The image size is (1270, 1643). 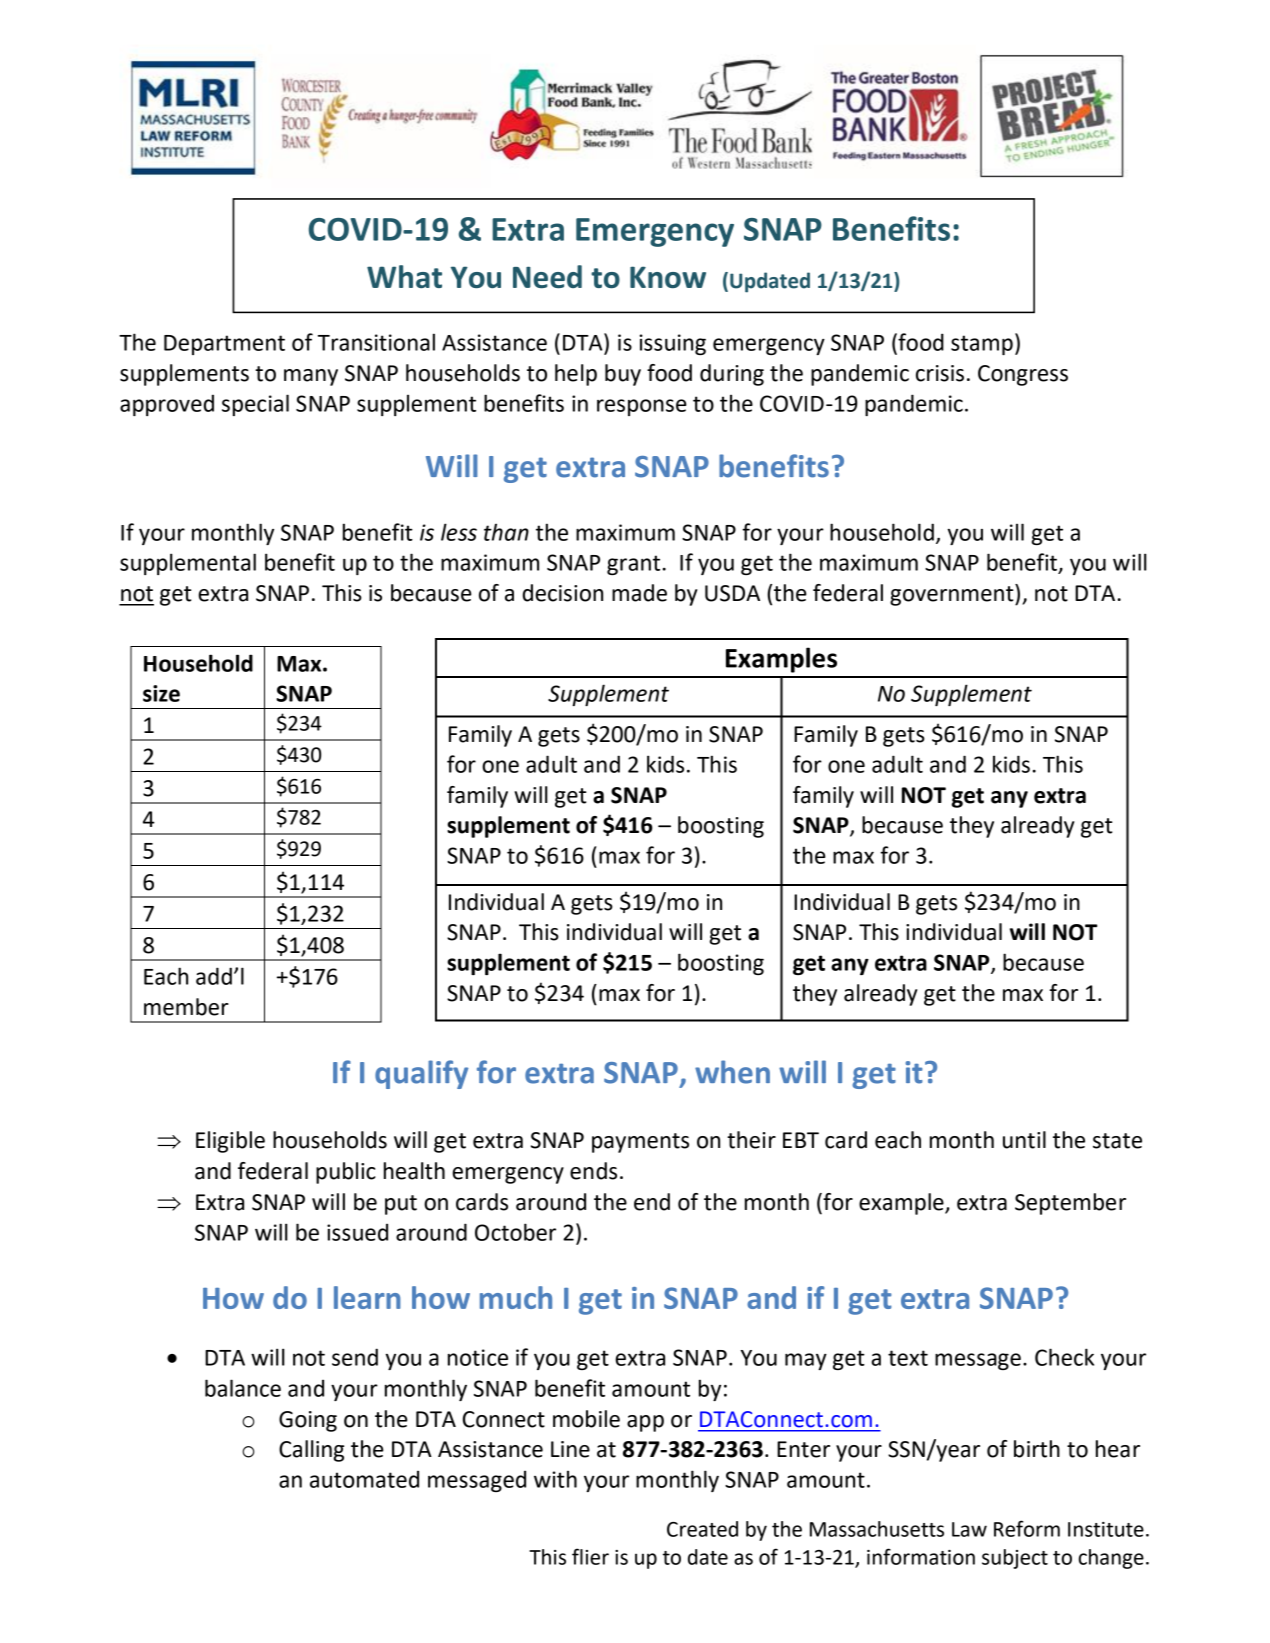 What do you see at coordinates (161, 693) in the image?
I see `size` at bounding box center [161, 693].
